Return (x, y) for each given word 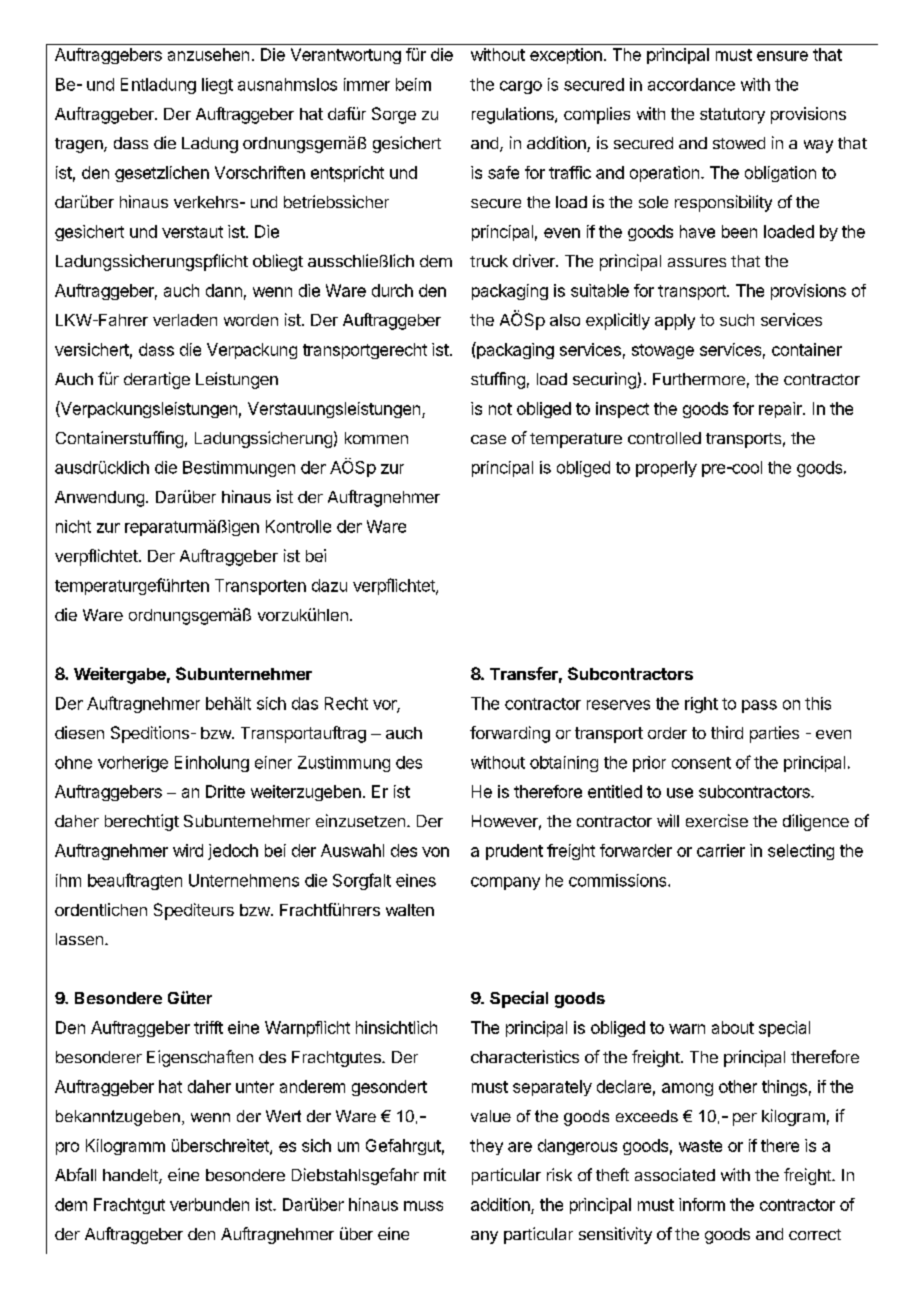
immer (367, 84)
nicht (73, 526)
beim (413, 84)
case (488, 439)
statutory (732, 116)
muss (423, 1206)
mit (435, 1174)
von (435, 852)
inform (702, 1204)
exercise (717, 820)
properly (666, 469)
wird (188, 850)
